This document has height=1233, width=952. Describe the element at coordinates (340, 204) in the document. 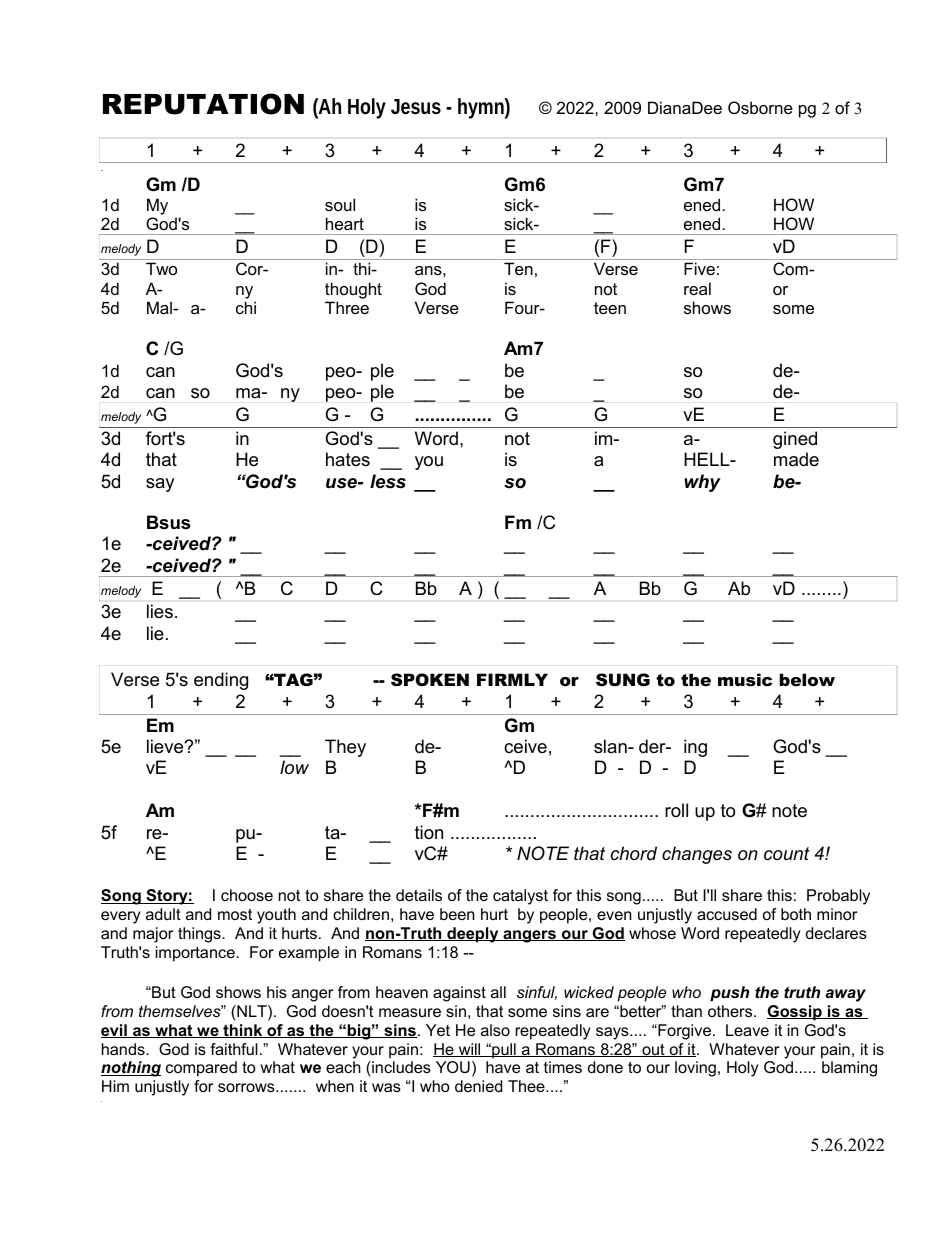

I see `soul` at that location.
